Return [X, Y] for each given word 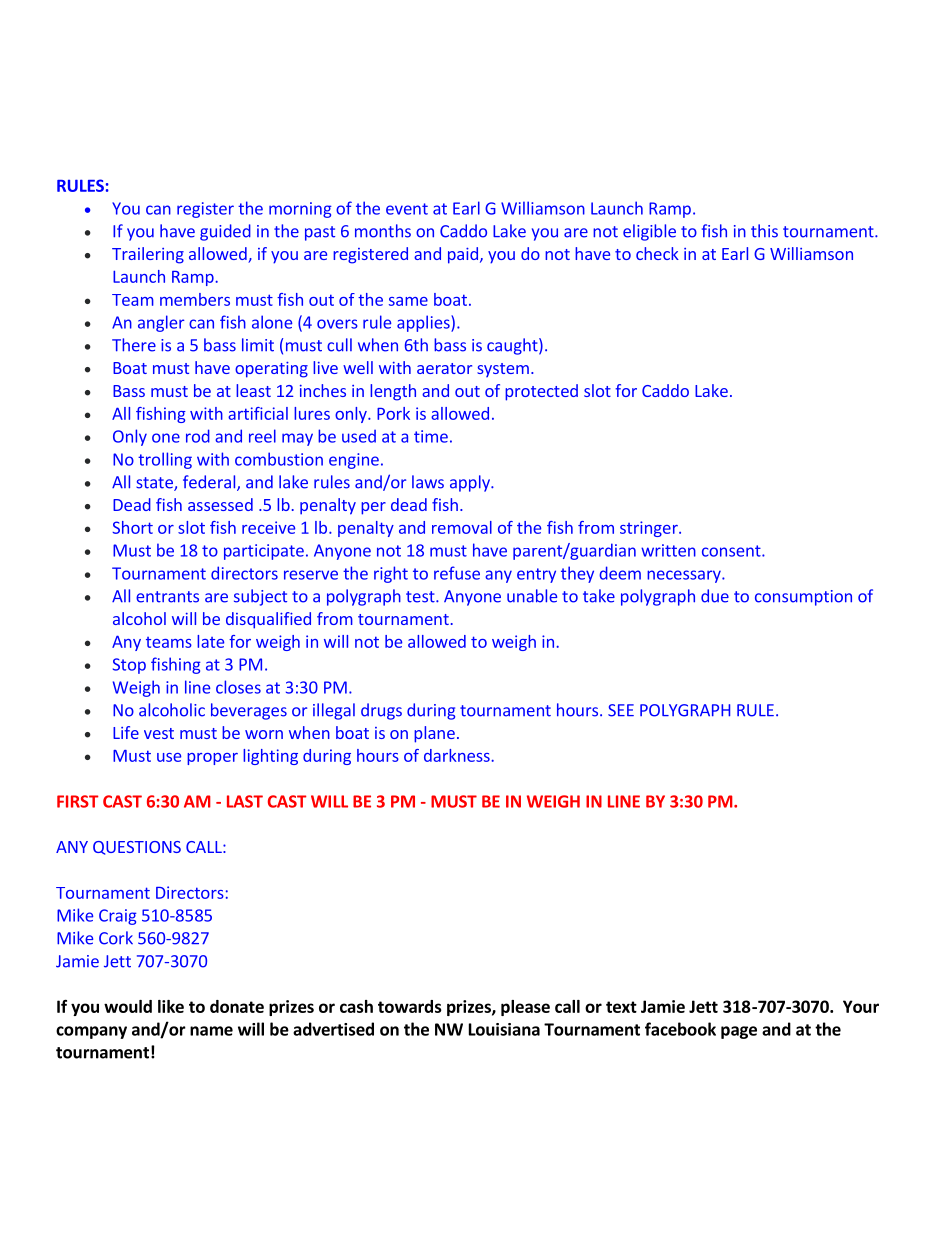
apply [471, 483]
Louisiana [504, 1029]
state [155, 484]
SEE [621, 710]
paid [463, 255]
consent [732, 551]
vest [159, 733]
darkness [458, 755]
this [764, 231]
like [171, 1006]
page [739, 1032]
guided [225, 232]
